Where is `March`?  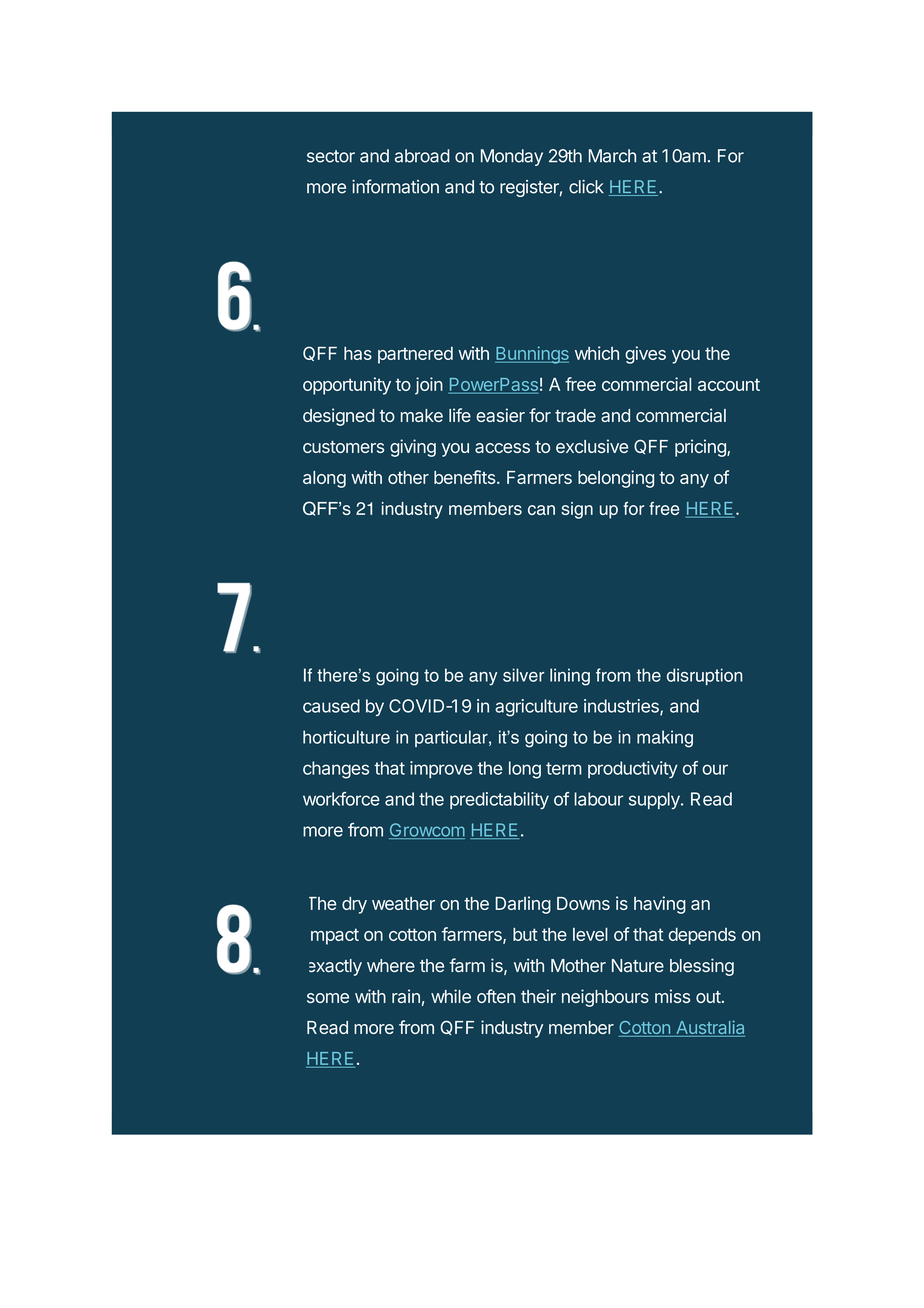
March is located at coordinates (612, 156).
